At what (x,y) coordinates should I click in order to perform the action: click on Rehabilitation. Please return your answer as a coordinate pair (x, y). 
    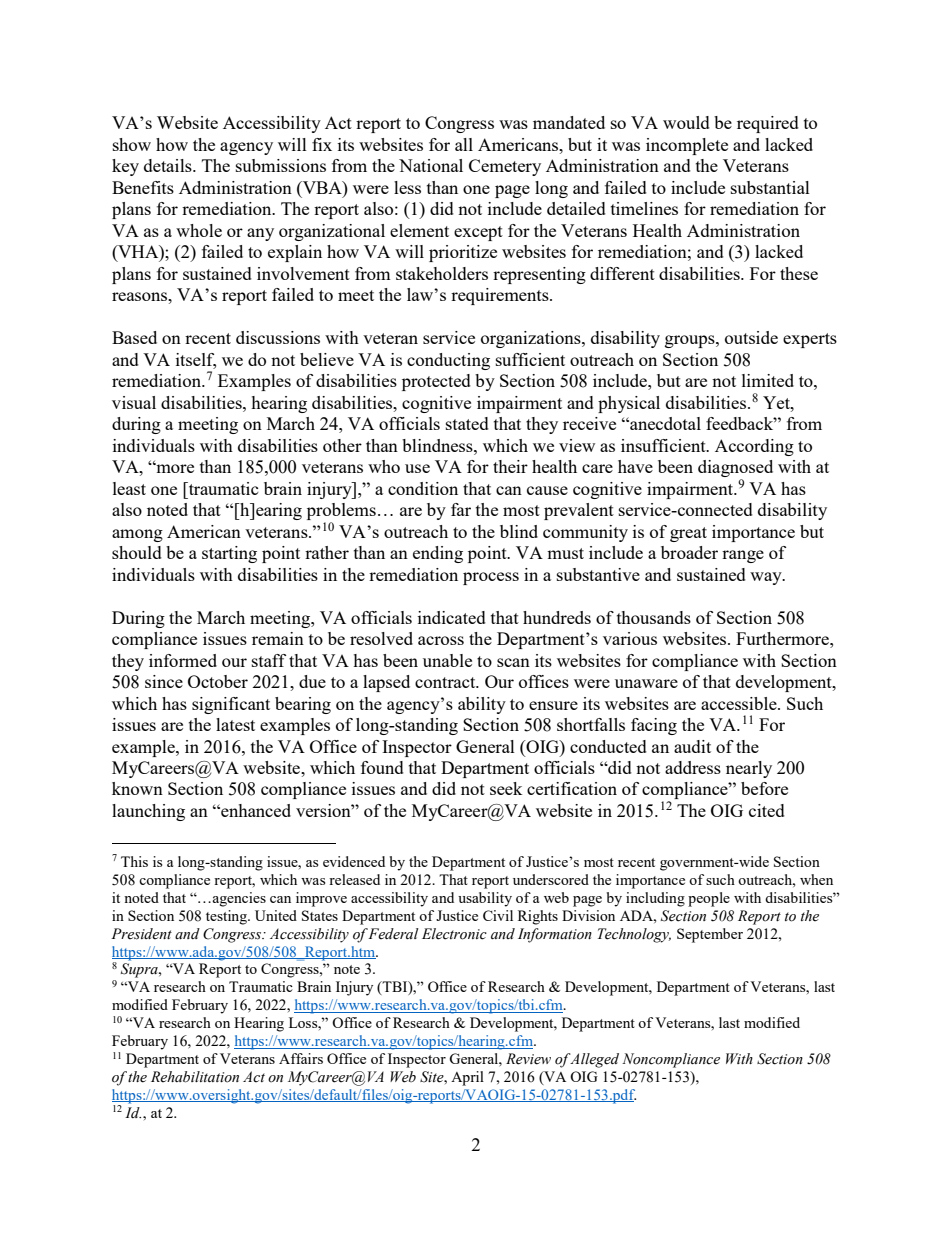
    Looking at the image, I should click on (195, 1077).
